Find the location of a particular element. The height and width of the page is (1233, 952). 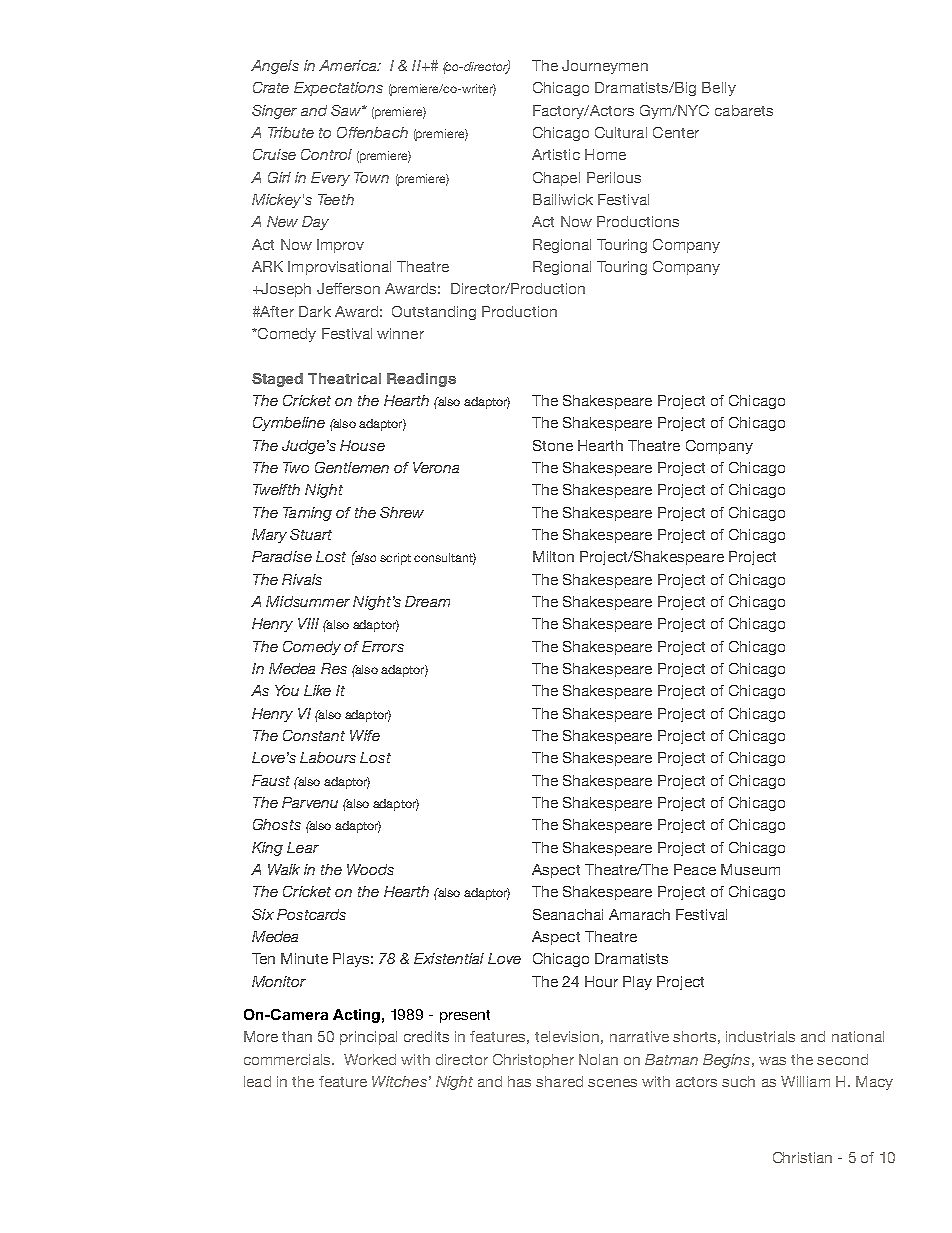

shared is located at coordinates (559, 1081).
